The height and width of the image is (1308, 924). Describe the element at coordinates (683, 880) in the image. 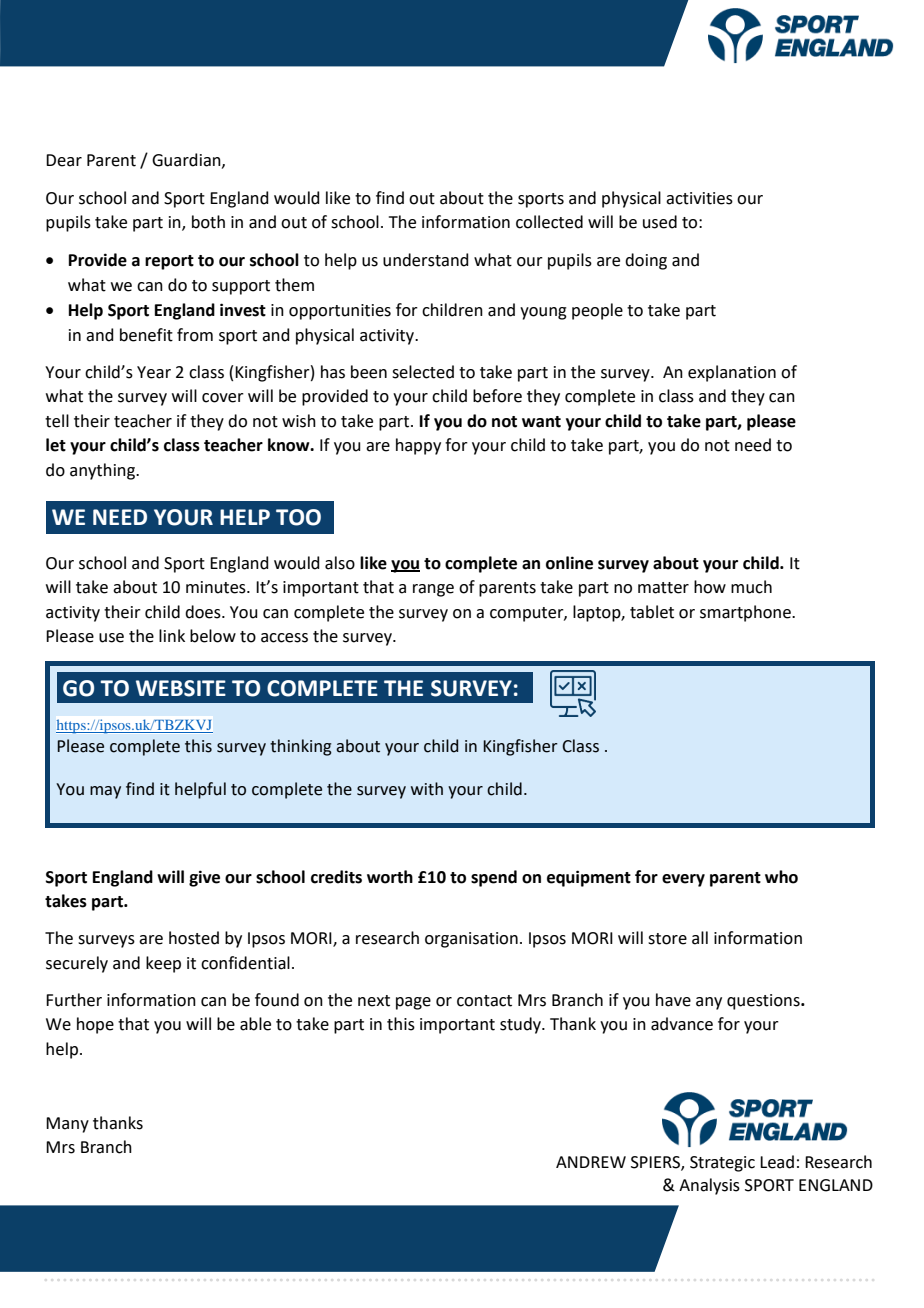

I see `every` at that location.
